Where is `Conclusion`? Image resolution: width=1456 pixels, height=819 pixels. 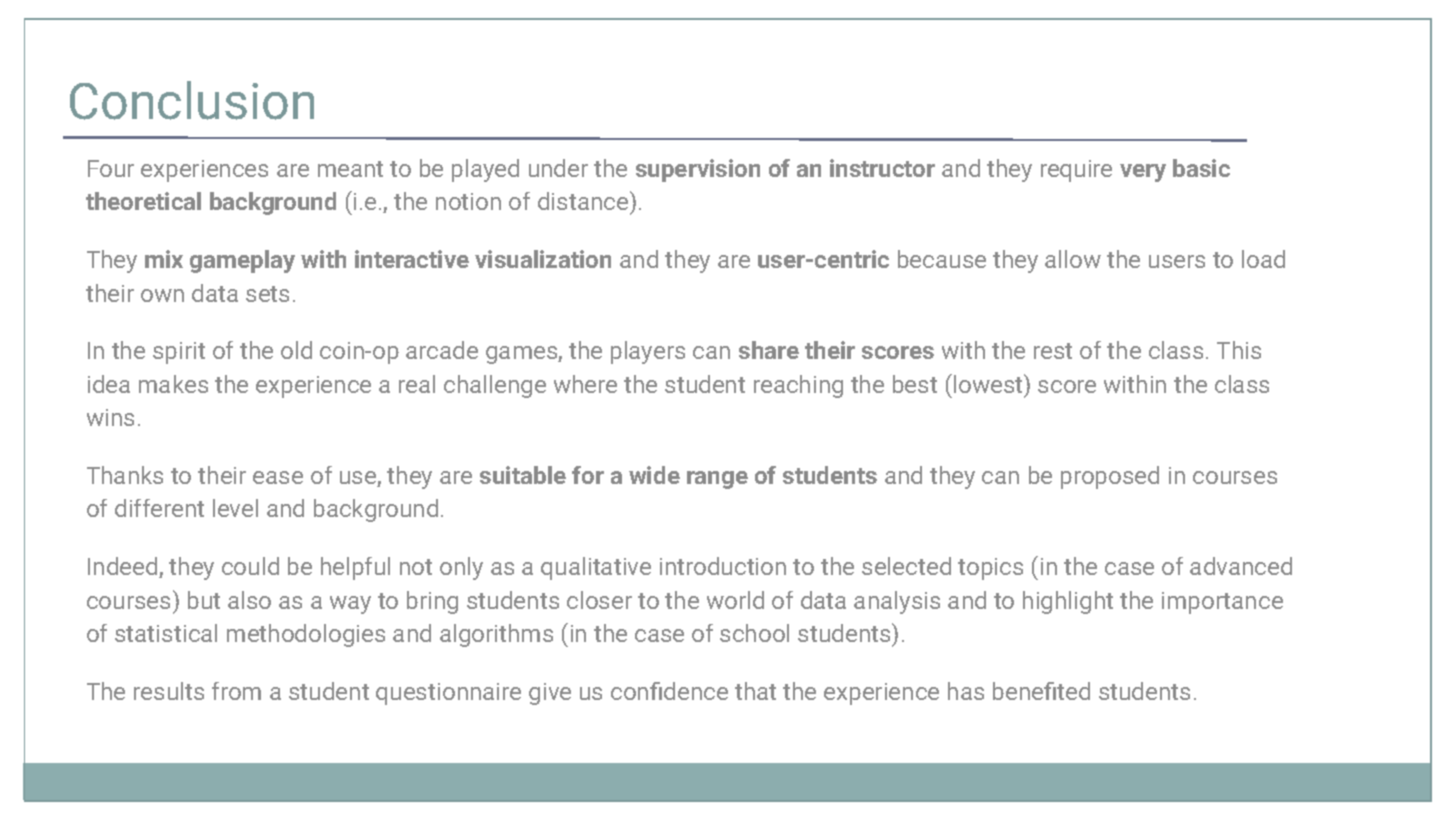 Conclusion is located at coordinates (192, 100).
